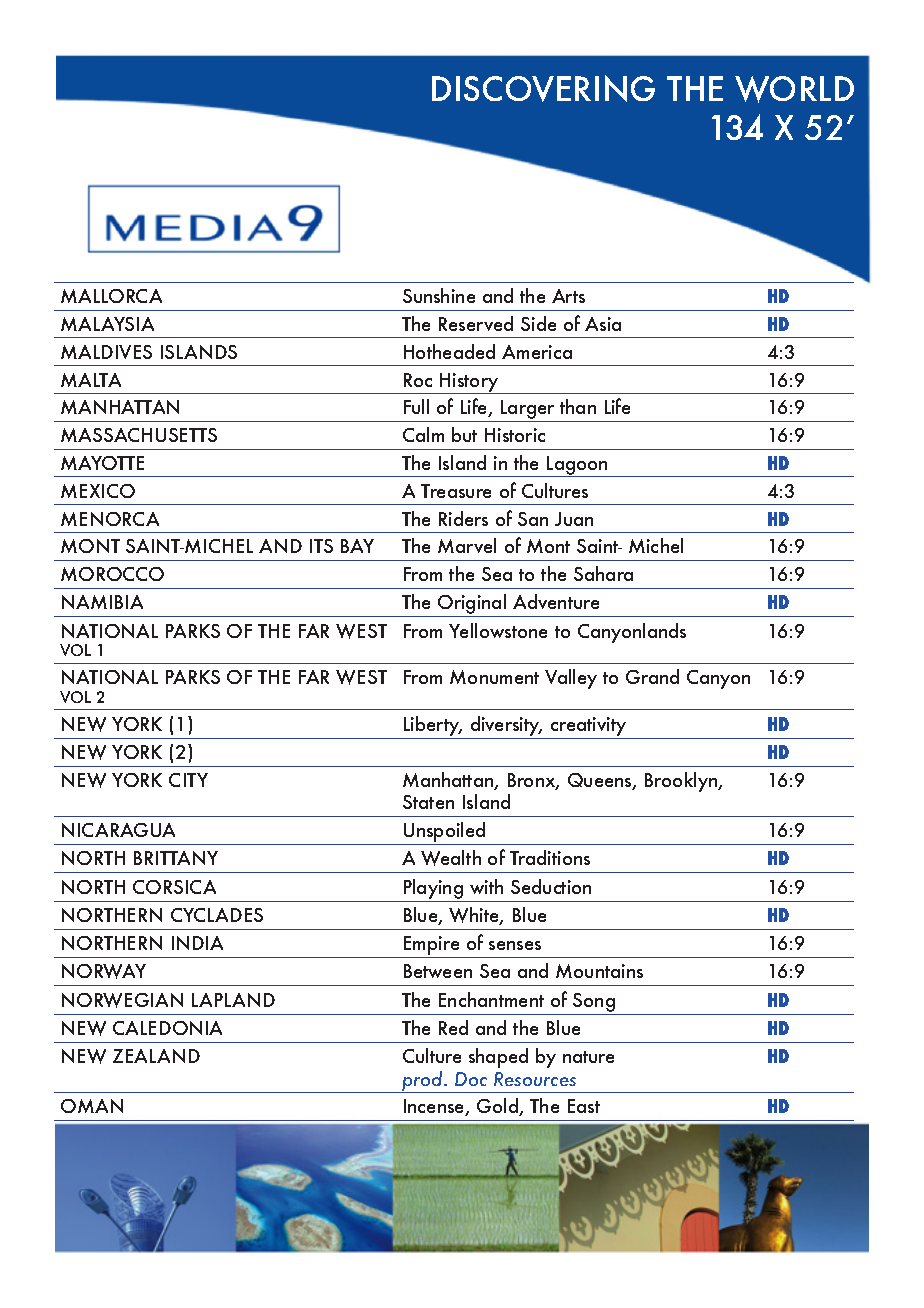 This document has height=1308, width=924. What do you see at coordinates (603, 573) in the document?
I see `Sahara` at bounding box center [603, 573].
